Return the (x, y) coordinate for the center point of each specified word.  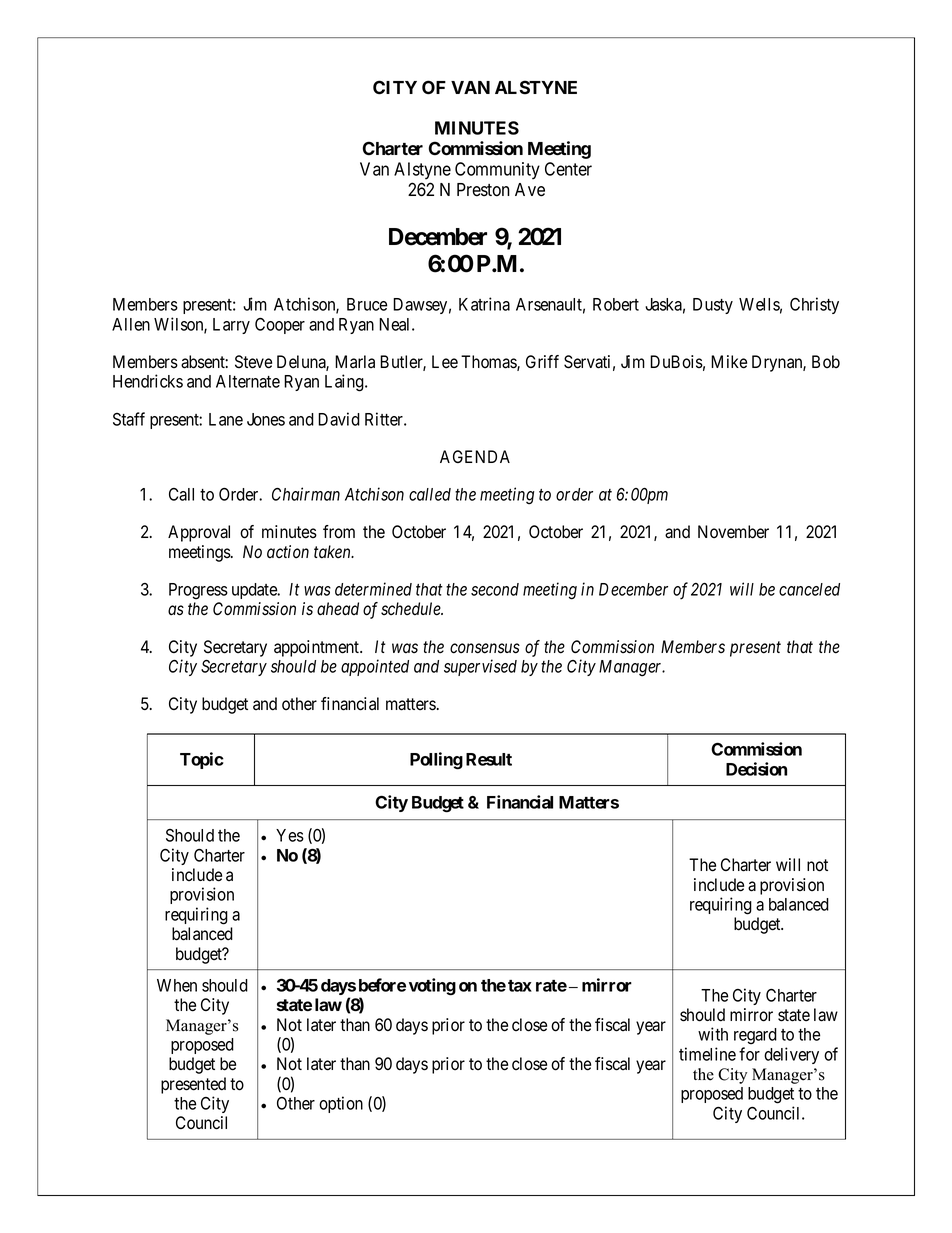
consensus (485, 648)
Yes (290, 835)
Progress (198, 591)
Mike (729, 362)
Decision (756, 769)
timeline (707, 1054)
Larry (231, 326)
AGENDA (475, 456)
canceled (809, 589)
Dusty (713, 306)
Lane (226, 419)
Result (489, 759)
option (341, 1104)
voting (432, 987)
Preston (483, 190)
